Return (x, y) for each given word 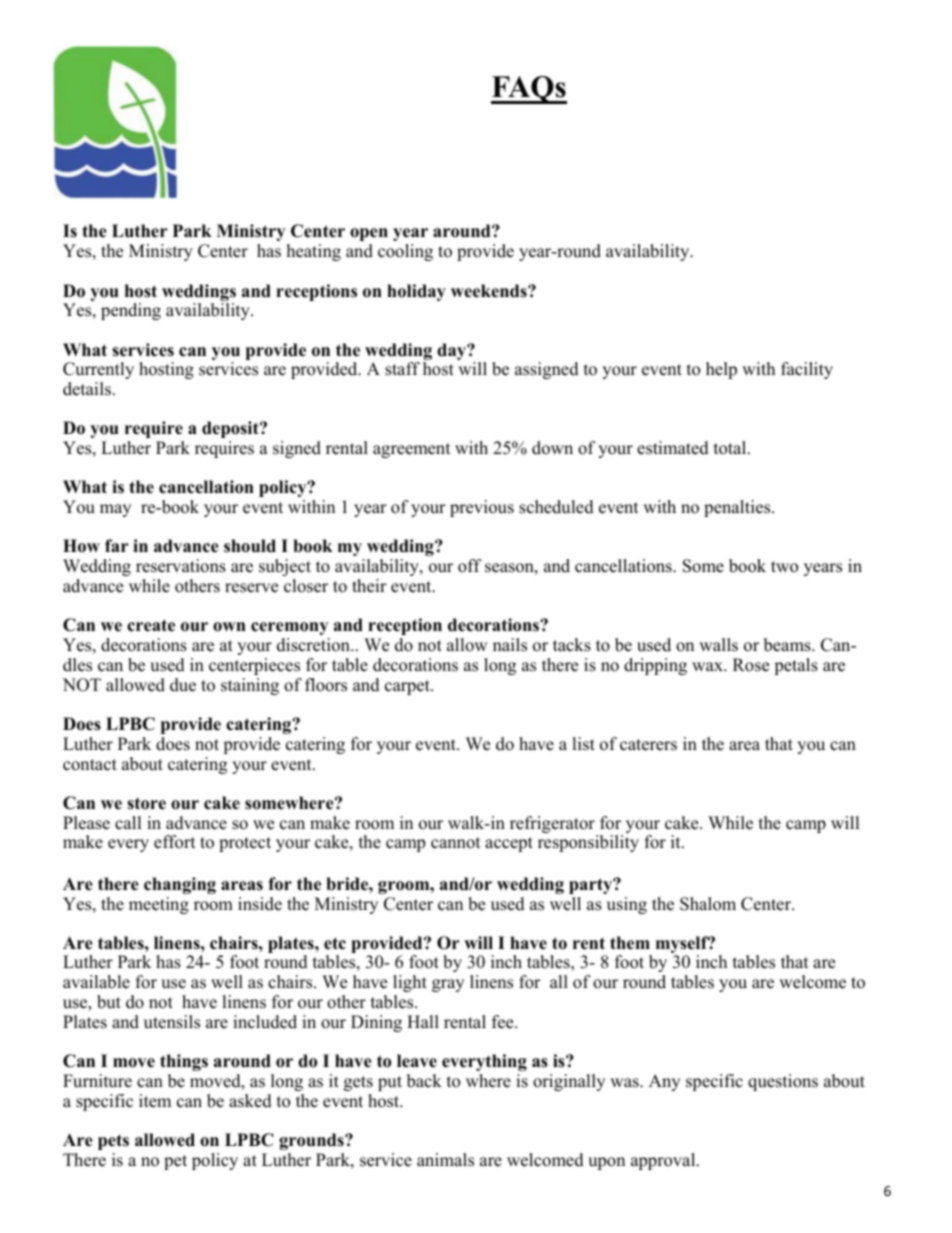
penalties (738, 508)
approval (664, 1161)
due (183, 685)
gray (448, 985)
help (721, 370)
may (115, 510)
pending (131, 311)
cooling (405, 252)
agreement (412, 450)
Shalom (708, 904)
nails (510, 645)
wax (708, 666)
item (155, 1101)
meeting (159, 905)
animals (445, 1160)
